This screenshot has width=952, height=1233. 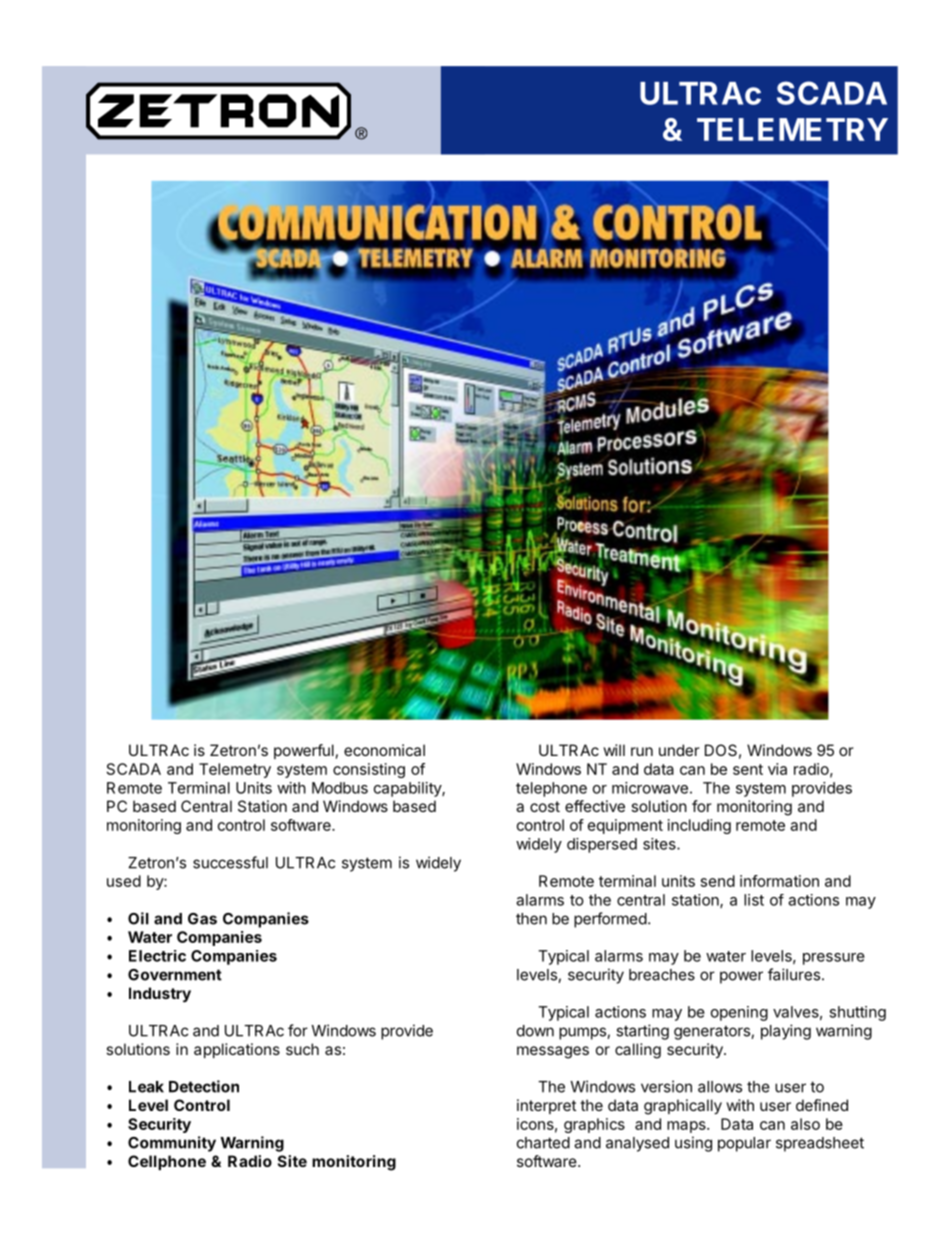 What do you see at coordinates (157, 956) in the screenshot?
I see `Electric` at bounding box center [157, 956].
